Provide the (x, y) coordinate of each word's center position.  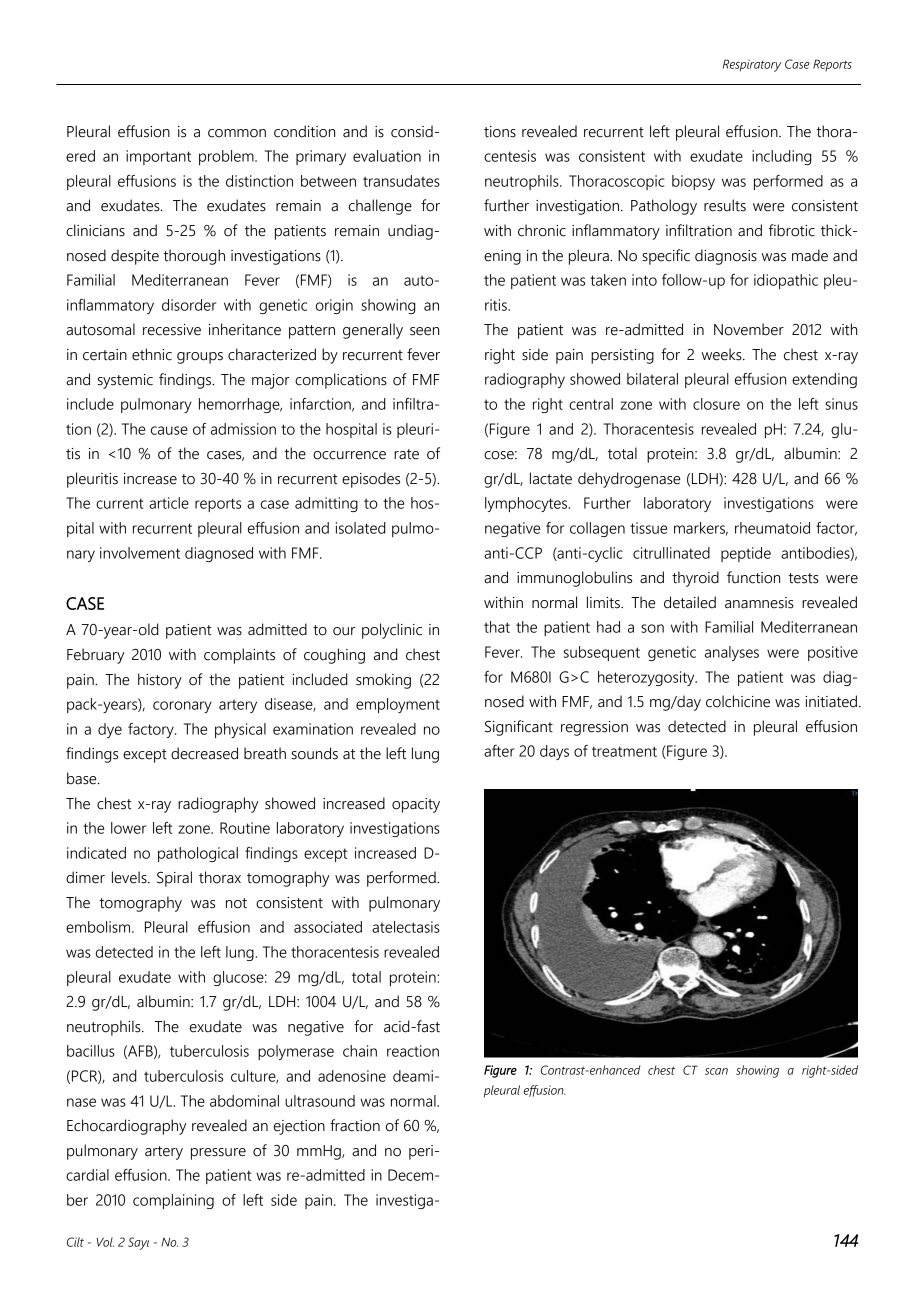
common (237, 133)
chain (360, 1051)
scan (716, 1071)
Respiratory (752, 65)
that (497, 627)
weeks (723, 354)
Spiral (174, 879)
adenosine (352, 1076)
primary (321, 157)
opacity (416, 805)
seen (424, 331)
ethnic (152, 354)
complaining (173, 1201)
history (160, 681)
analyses (732, 653)
